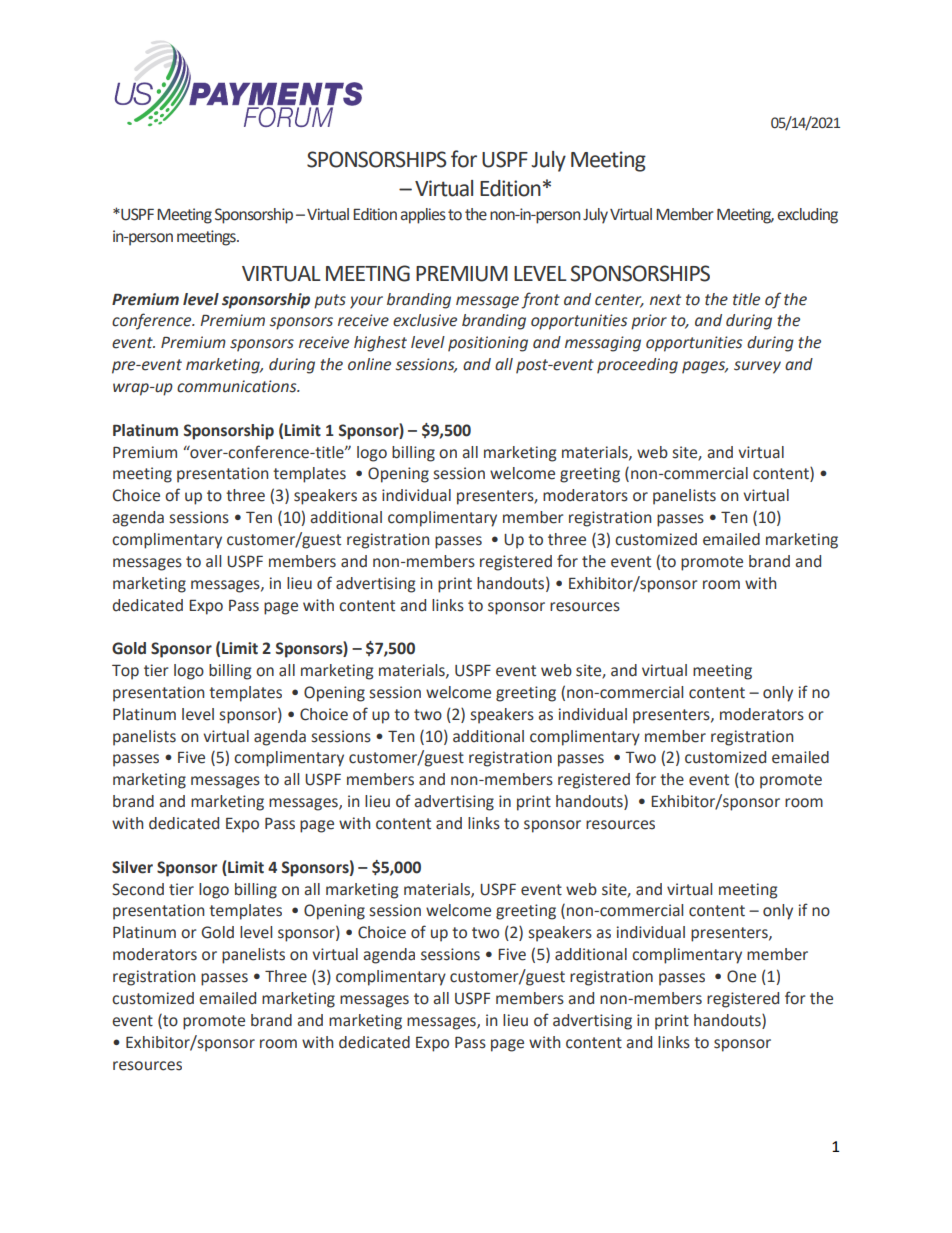 The height and width of the document is (1233, 952). What do you see at coordinates (132, 867) in the document?
I see `Silver` at bounding box center [132, 867].
